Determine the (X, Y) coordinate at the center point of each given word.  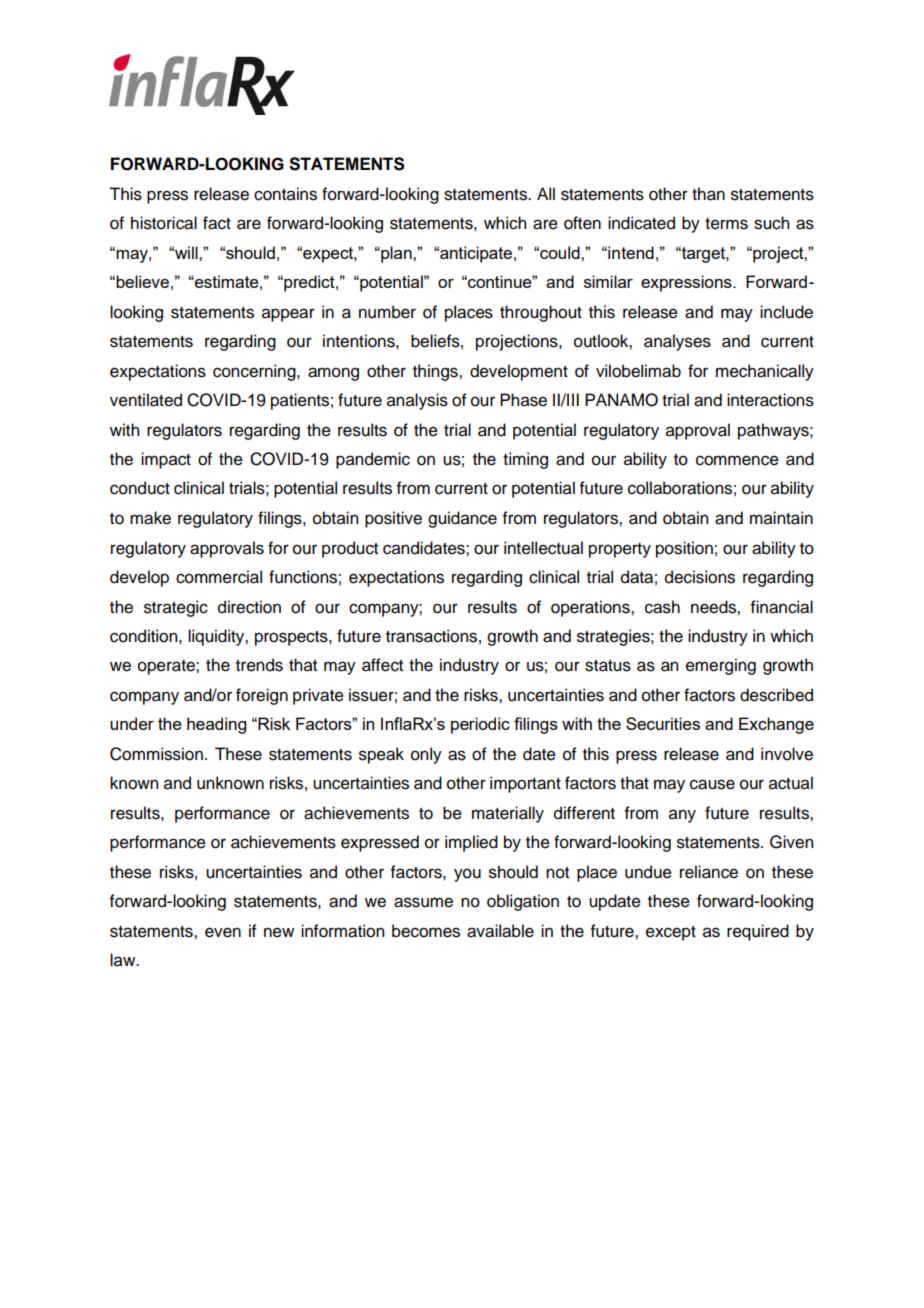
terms (726, 224)
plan (396, 254)
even (223, 932)
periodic (480, 725)
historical (164, 223)
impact (166, 460)
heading (216, 725)
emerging (721, 666)
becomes (426, 931)
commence (737, 460)
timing (525, 460)
